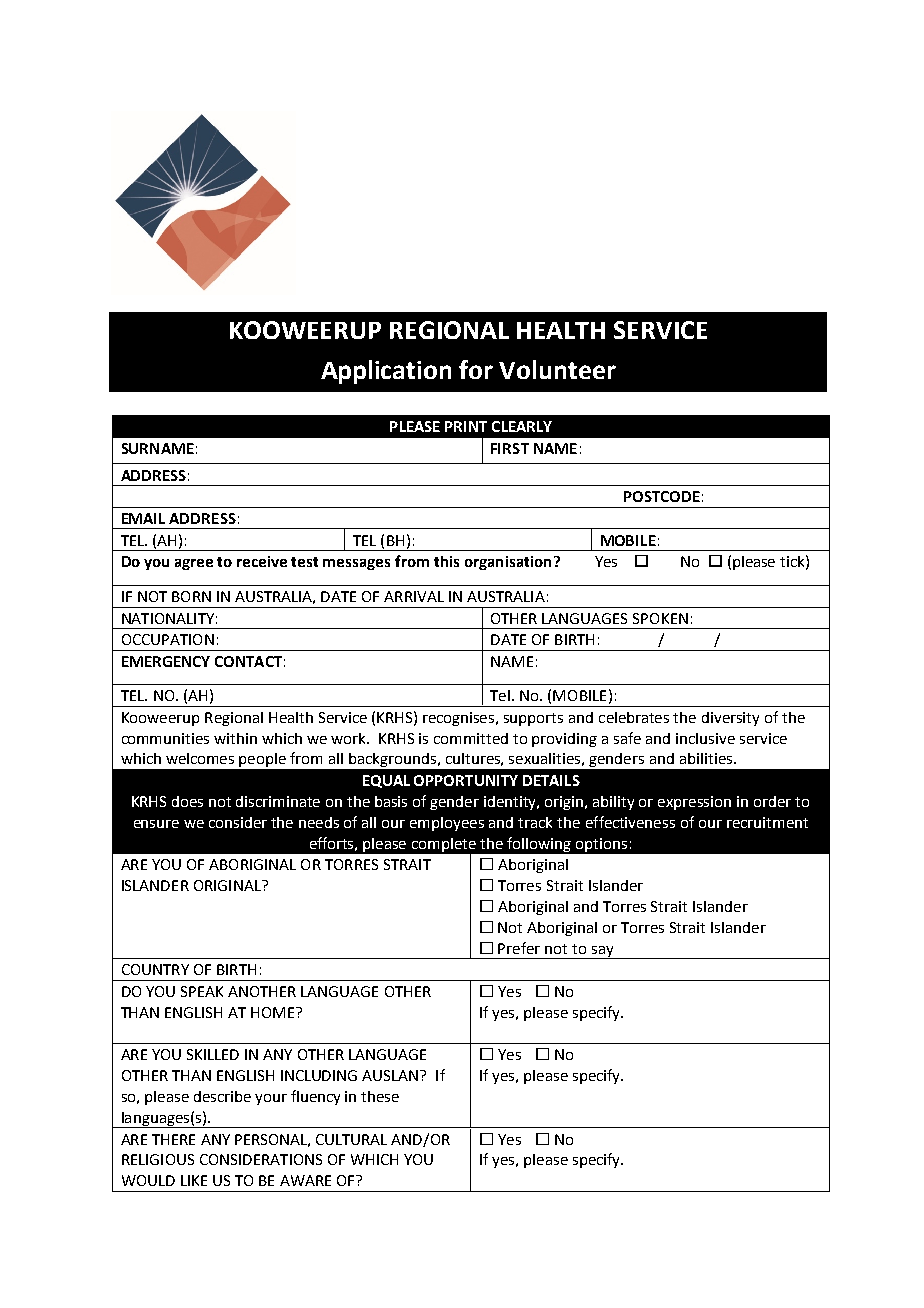 Image resolution: width=924 pixels, height=1308 pixels. I want to click on Application, so click(386, 372).
